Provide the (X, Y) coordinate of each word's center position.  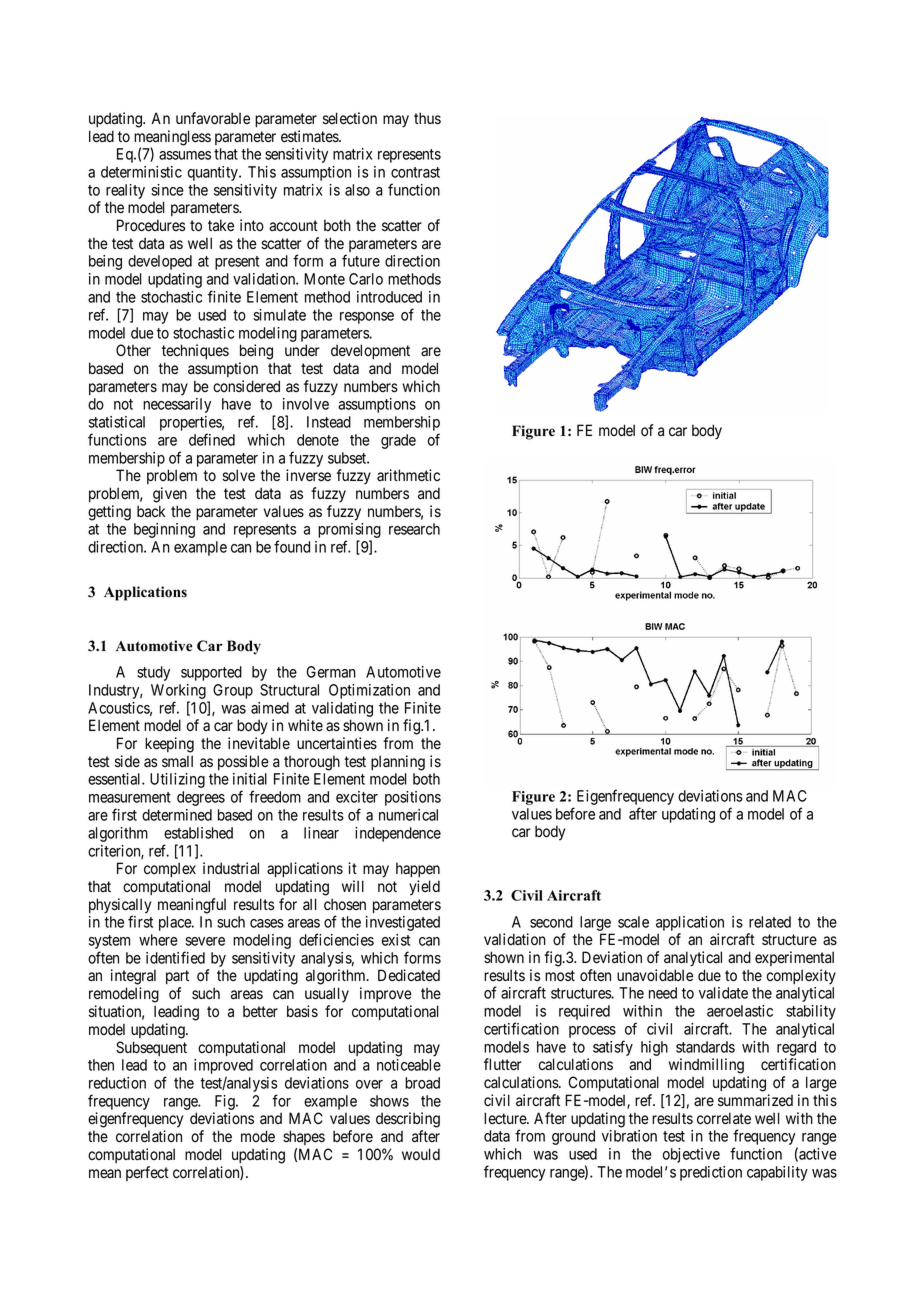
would (421, 1154)
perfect (147, 1173)
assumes (185, 155)
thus (427, 118)
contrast (415, 172)
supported (211, 673)
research (414, 529)
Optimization (369, 691)
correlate (724, 1118)
